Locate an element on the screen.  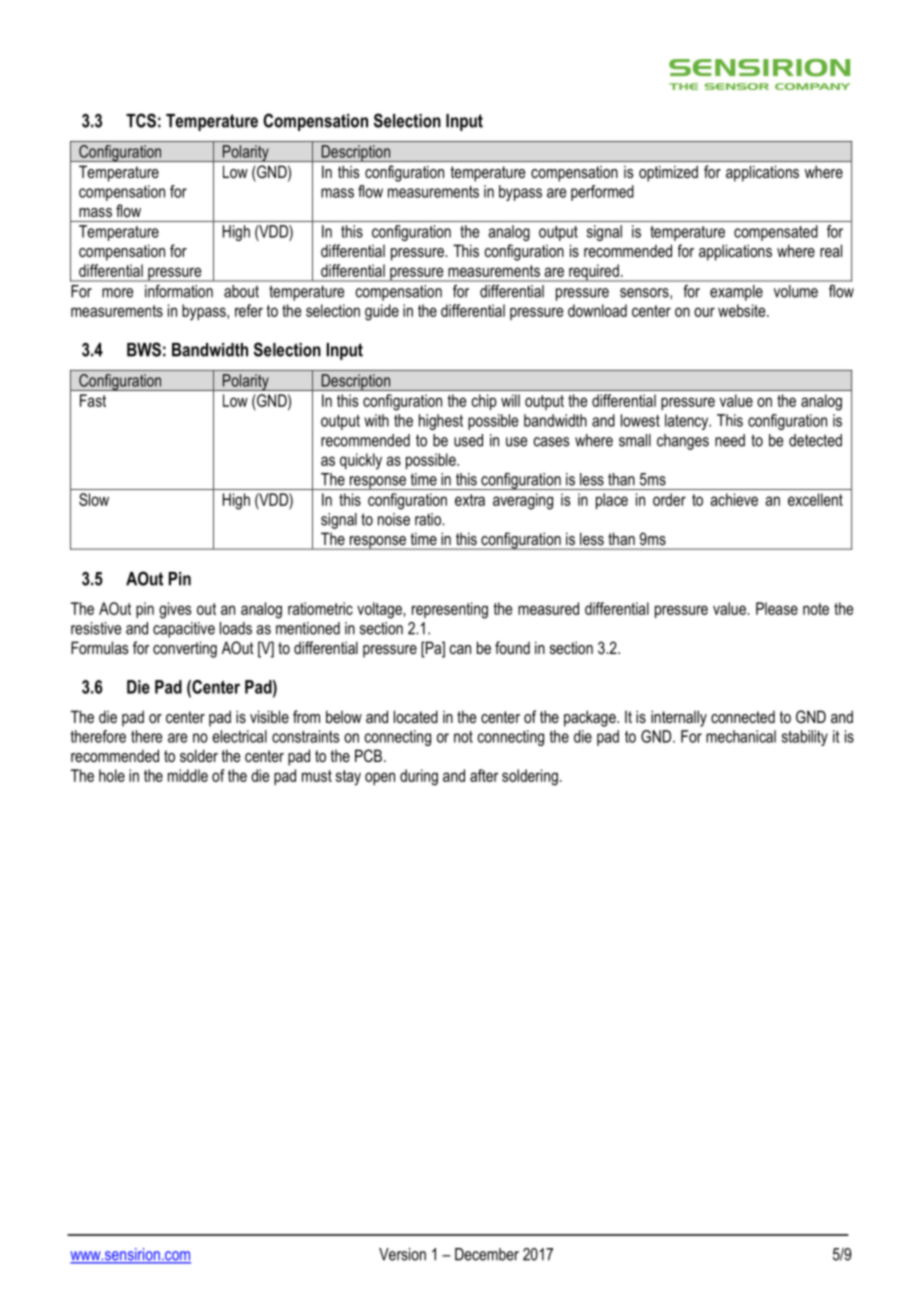
can is located at coordinates (460, 649).
